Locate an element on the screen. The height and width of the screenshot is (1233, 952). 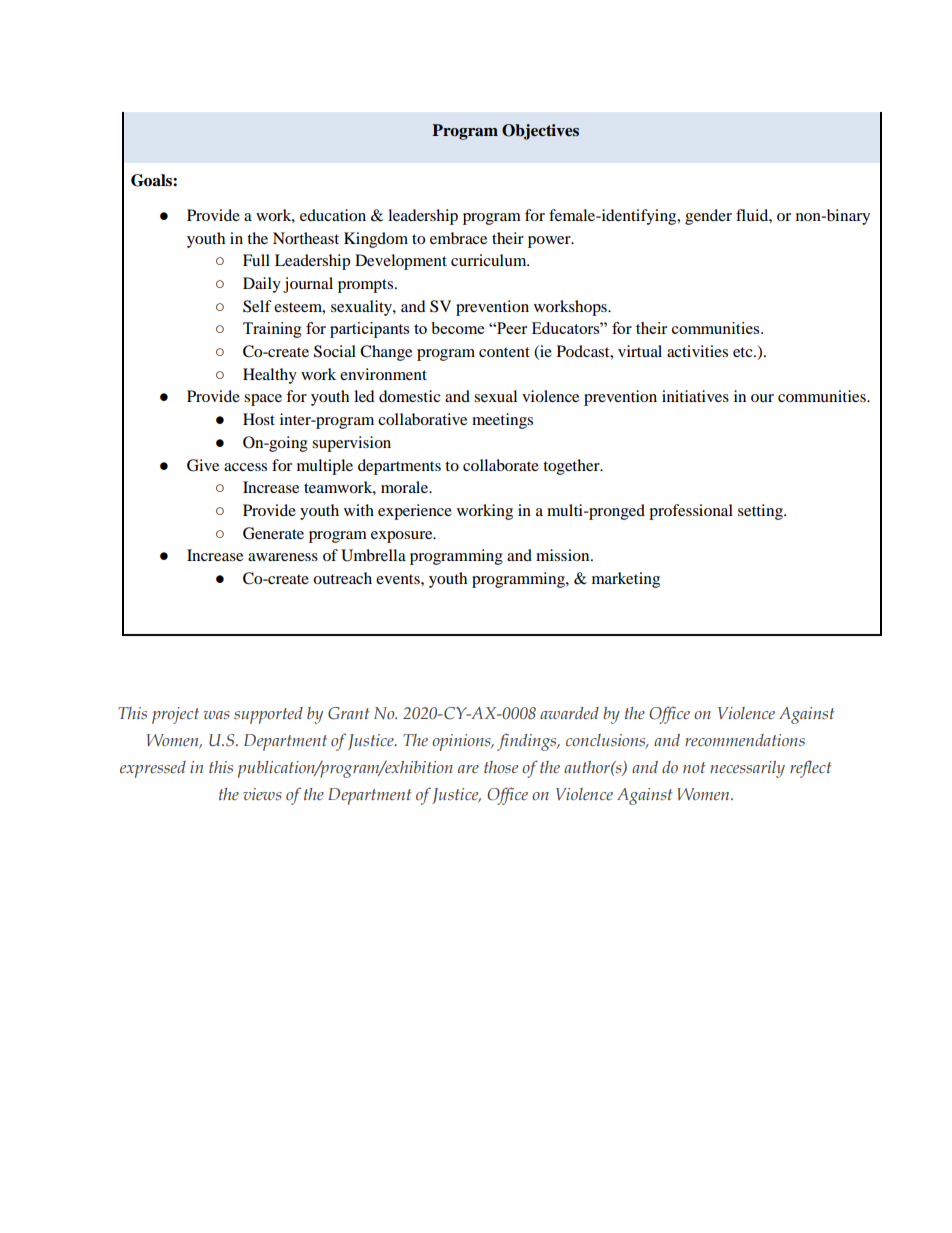
gender is located at coordinates (708, 217).
